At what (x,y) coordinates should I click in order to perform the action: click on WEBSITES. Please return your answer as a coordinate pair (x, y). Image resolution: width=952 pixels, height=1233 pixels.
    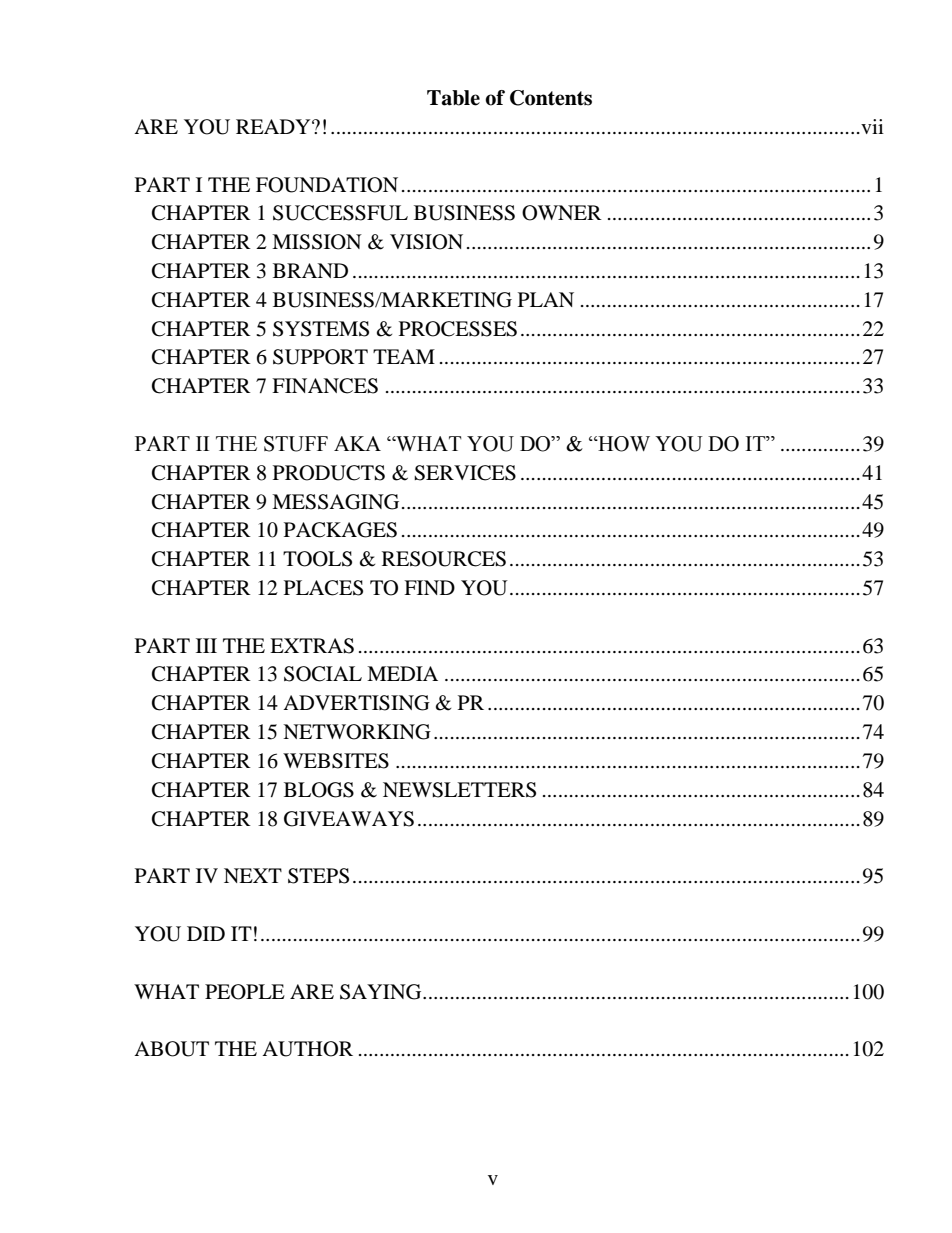
    Looking at the image, I should click on (336, 761).
